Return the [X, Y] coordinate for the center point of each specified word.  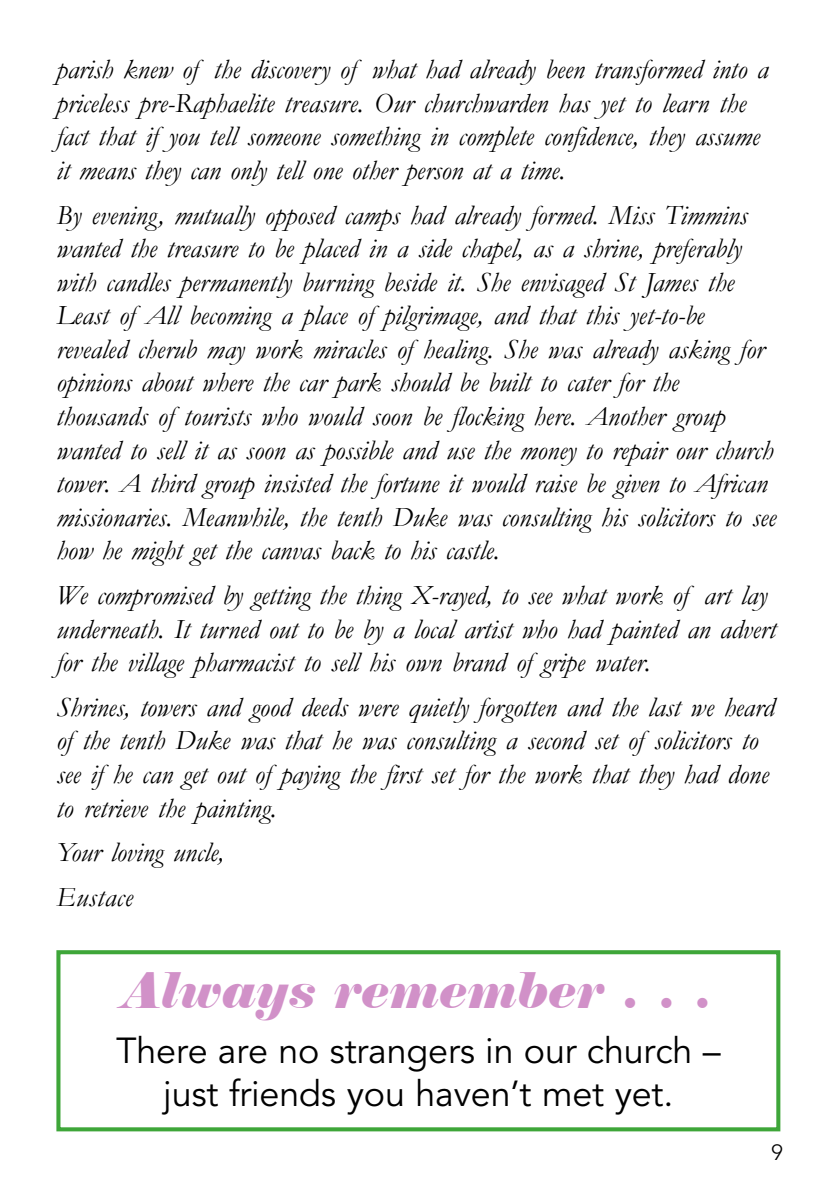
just [190, 1098]
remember [469, 990]
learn [686, 103]
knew [149, 69]
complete [497, 139]
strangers [402, 1056]
